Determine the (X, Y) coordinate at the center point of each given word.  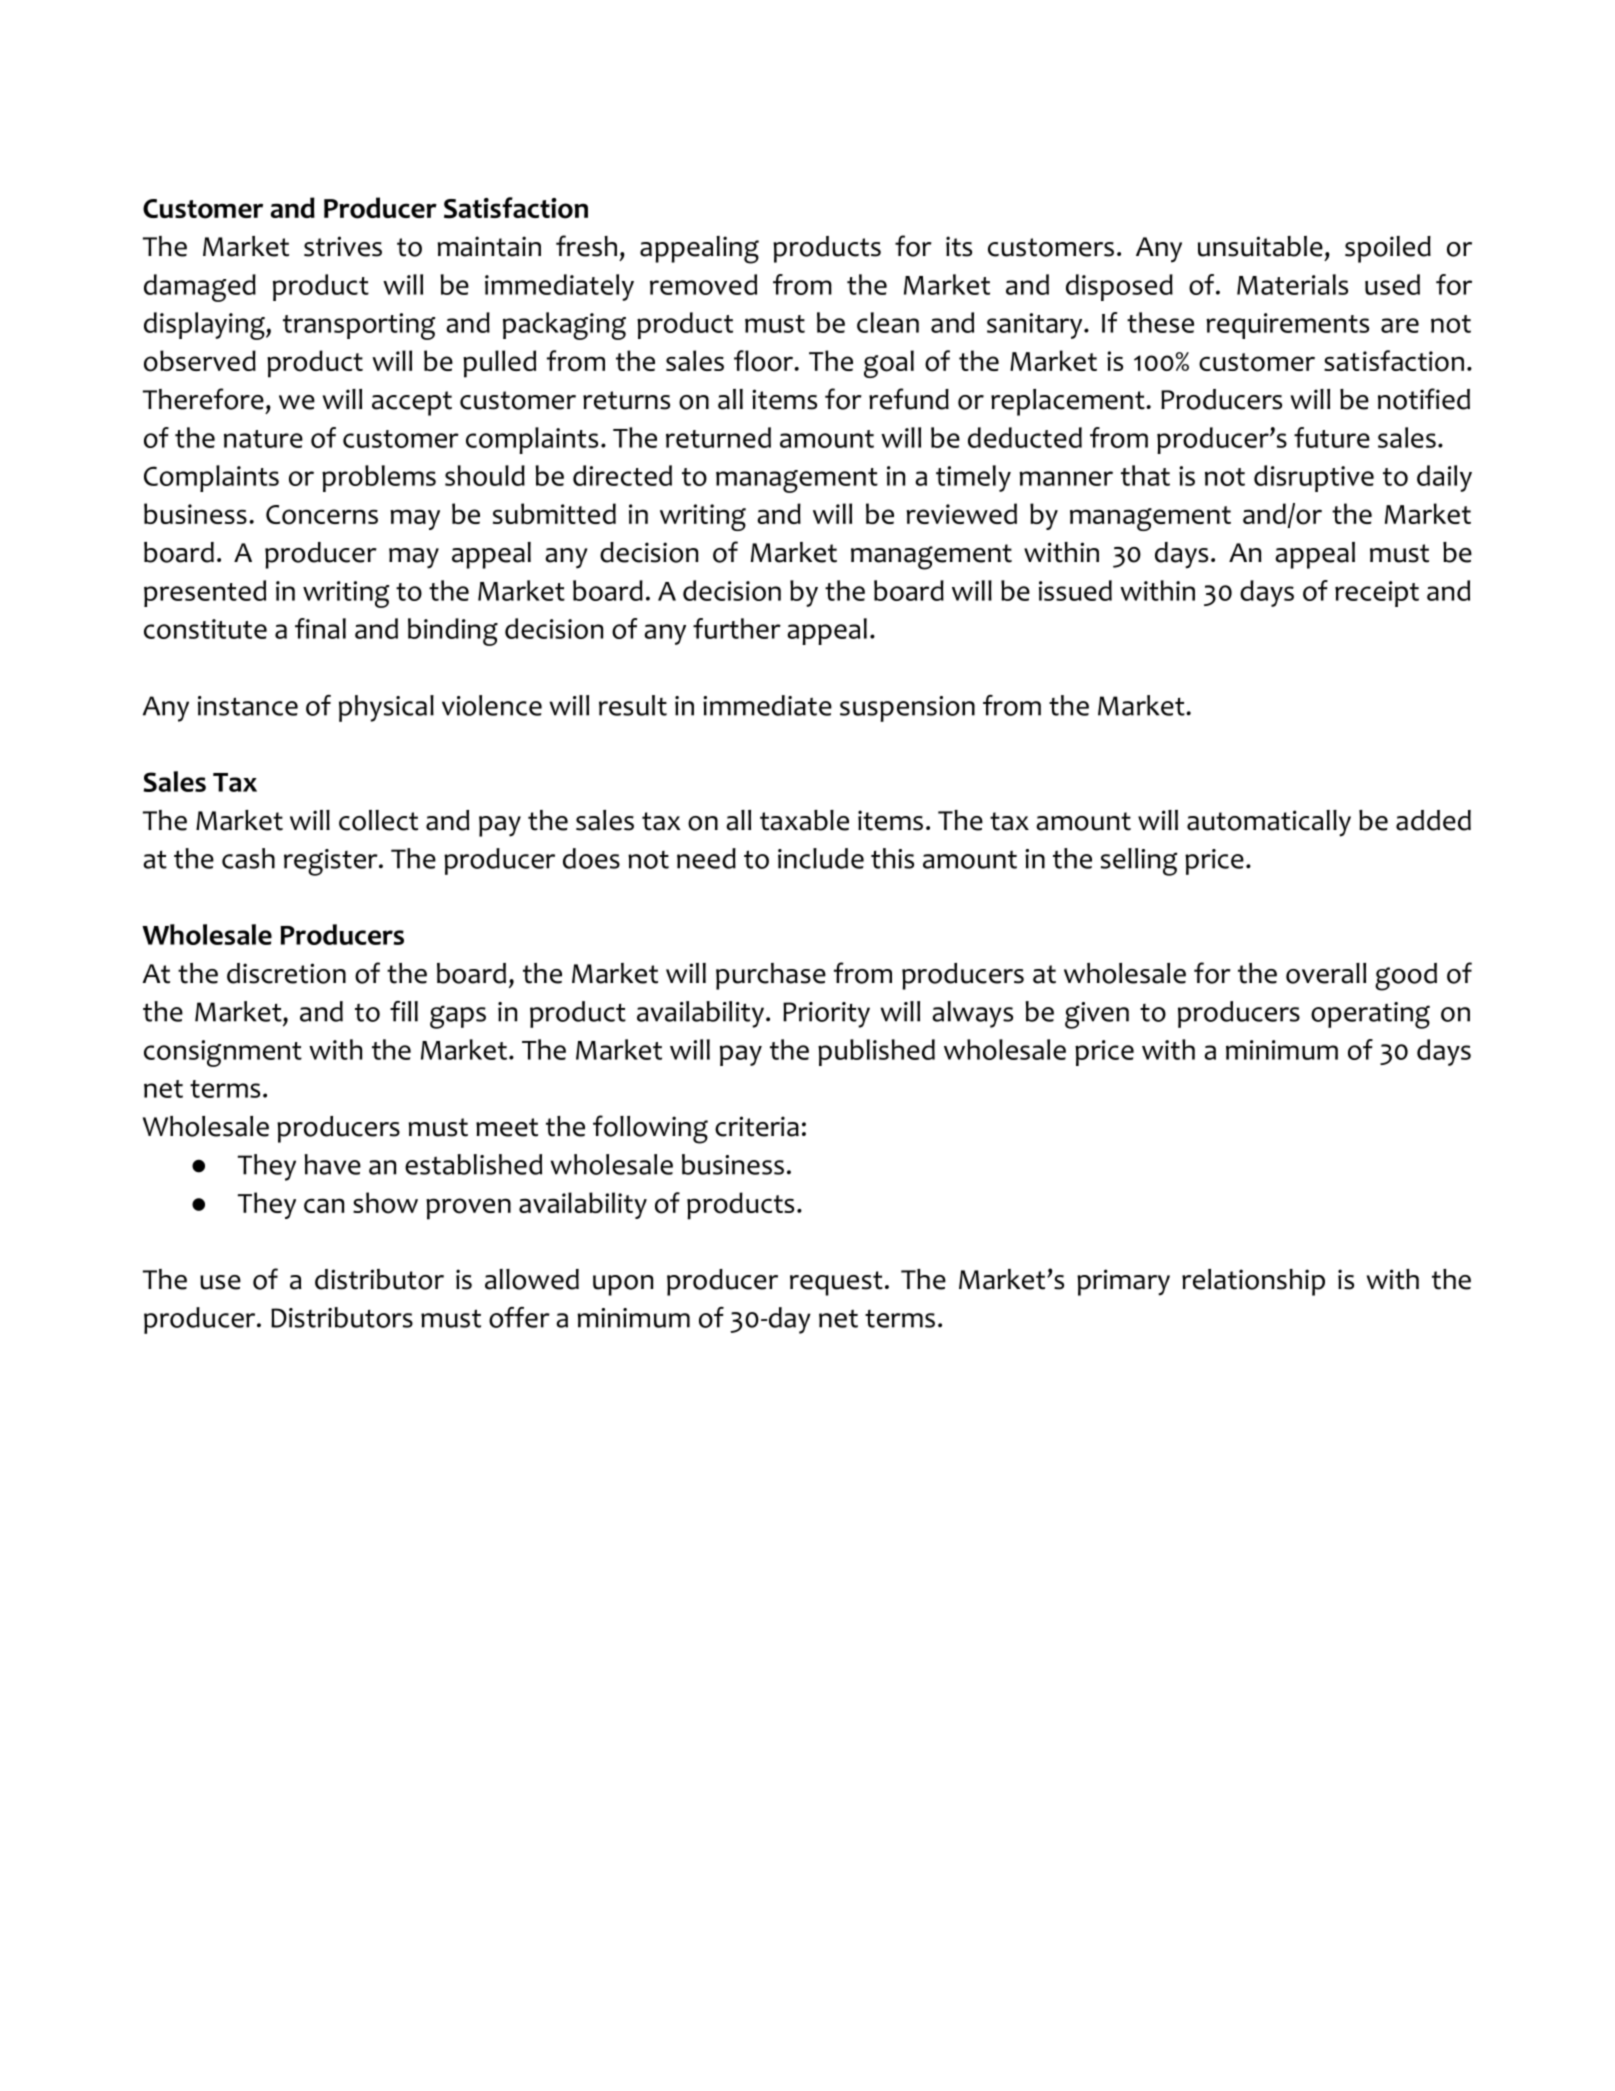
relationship (1253, 1282)
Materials (1292, 284)
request (836, 1283)
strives (343, 246)
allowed (532, 1279)
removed (703, 284)
